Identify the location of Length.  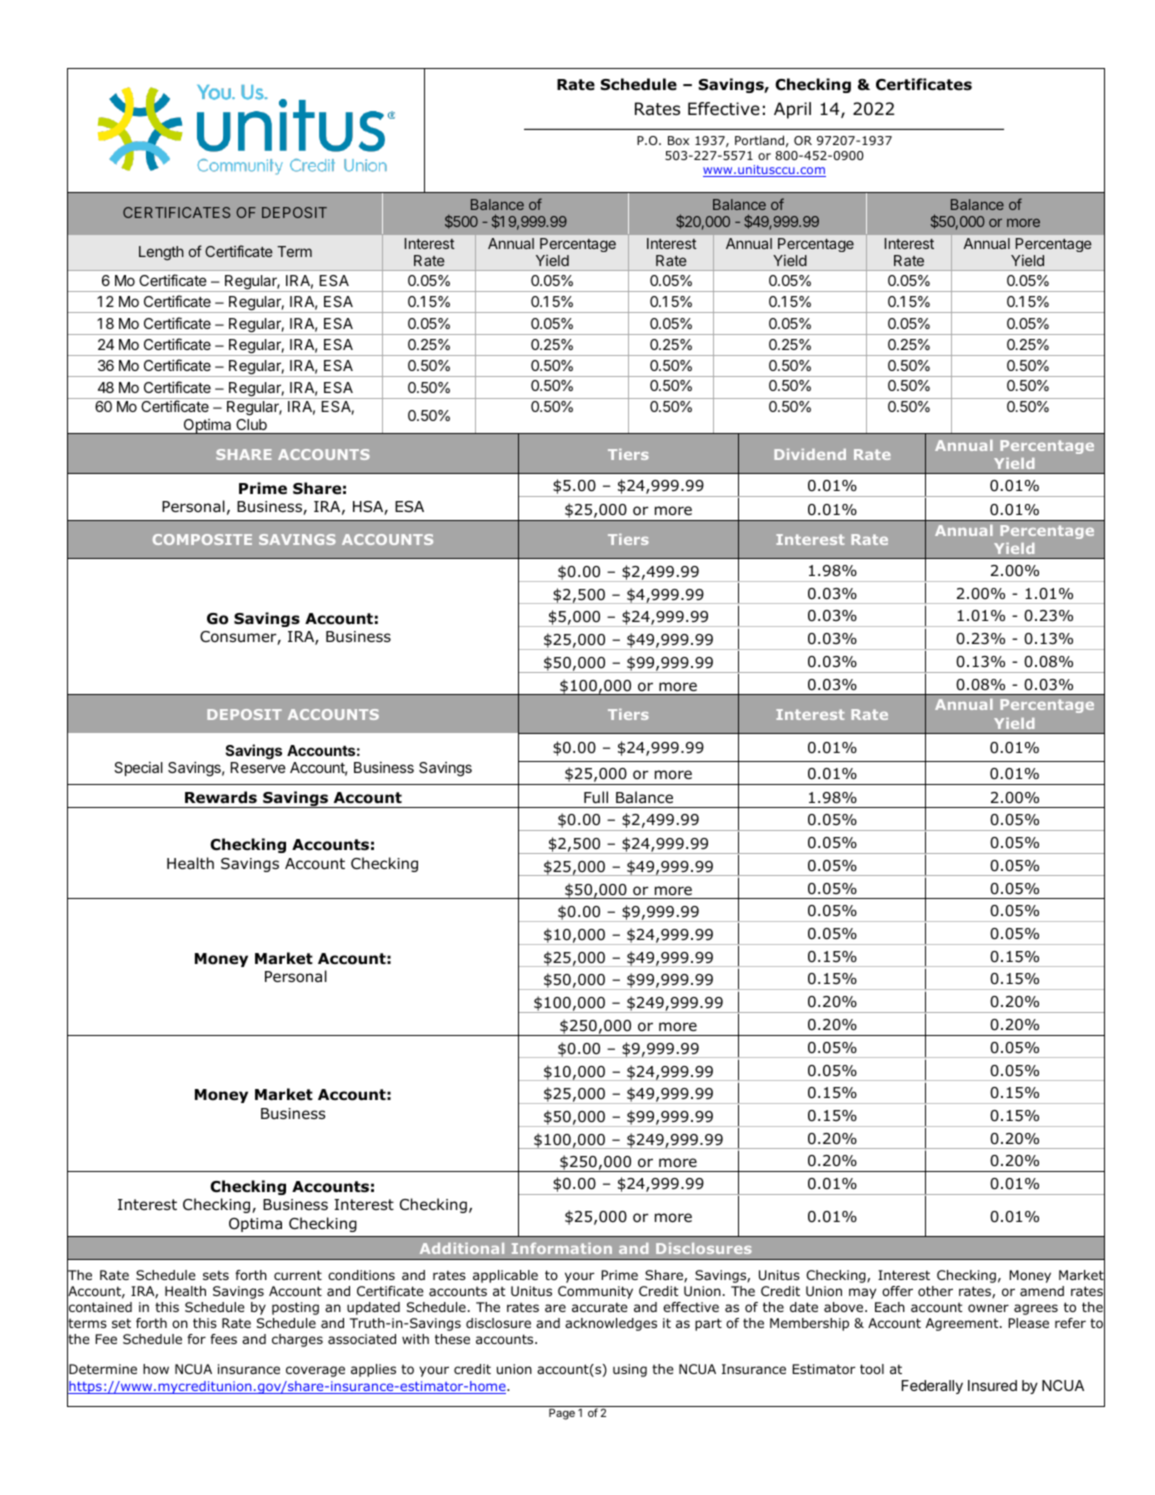
(161, 253).
